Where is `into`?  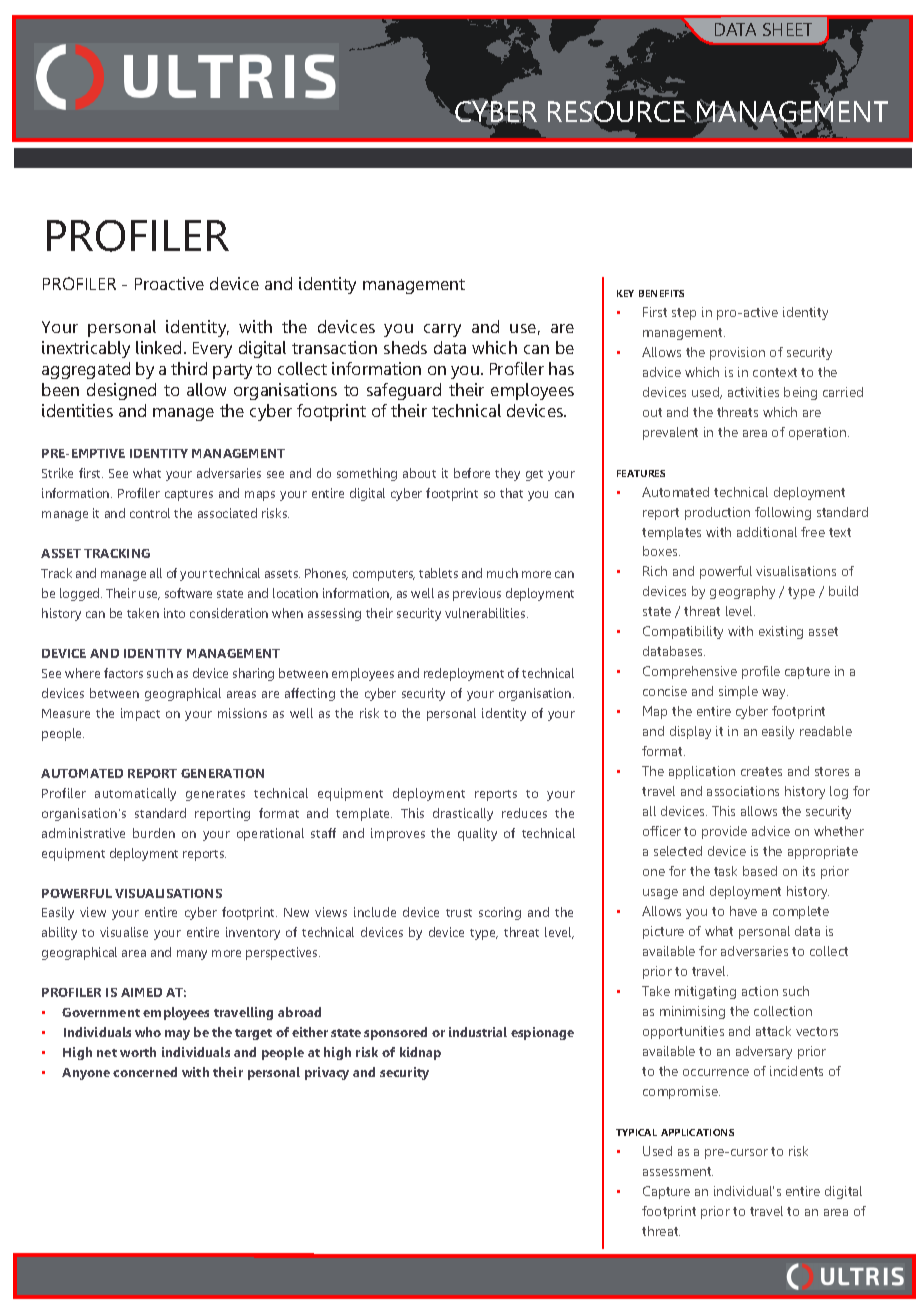 into is located at coordinates (174, 613).
